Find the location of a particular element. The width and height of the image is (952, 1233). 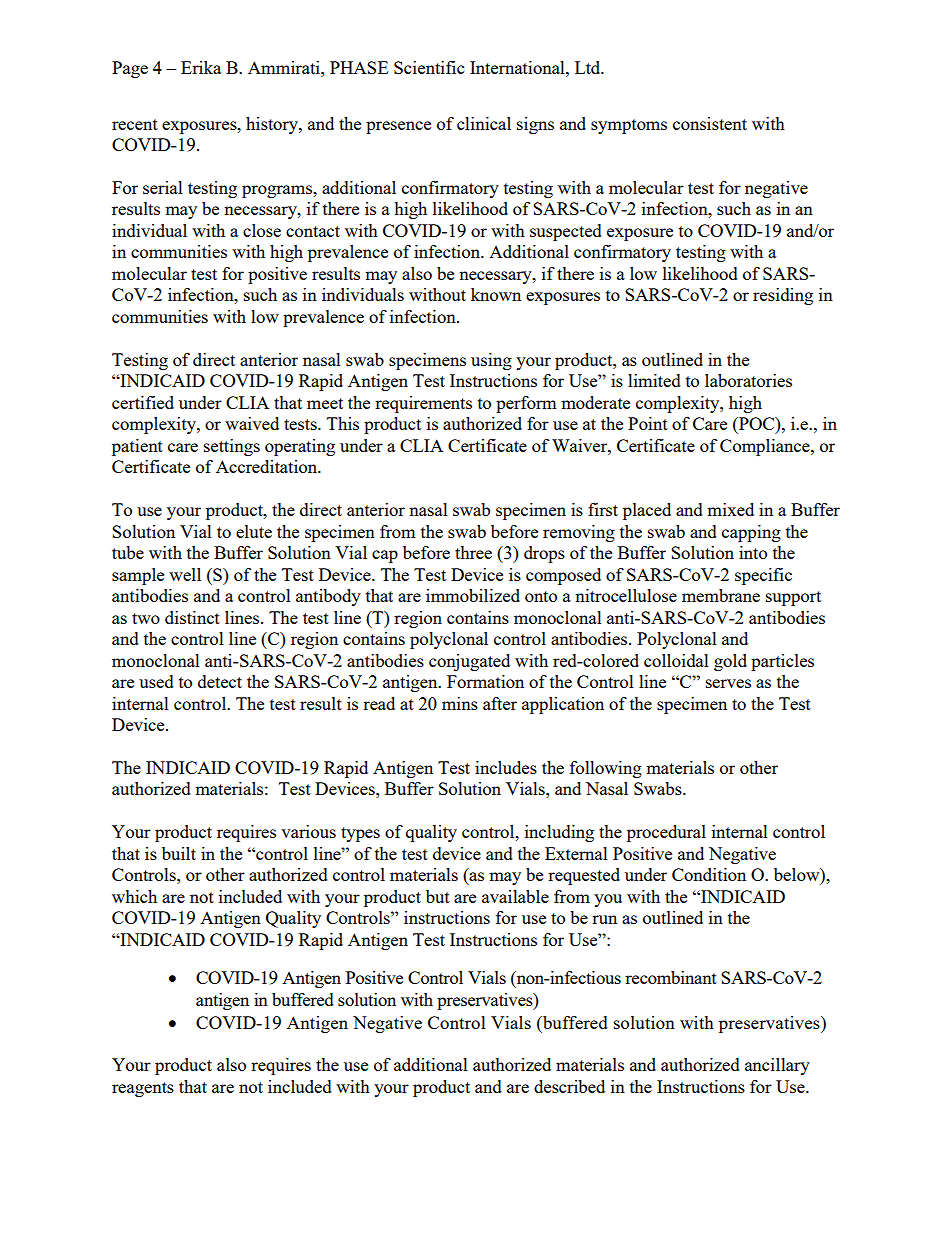

built is located at coordinates (179, 853).
